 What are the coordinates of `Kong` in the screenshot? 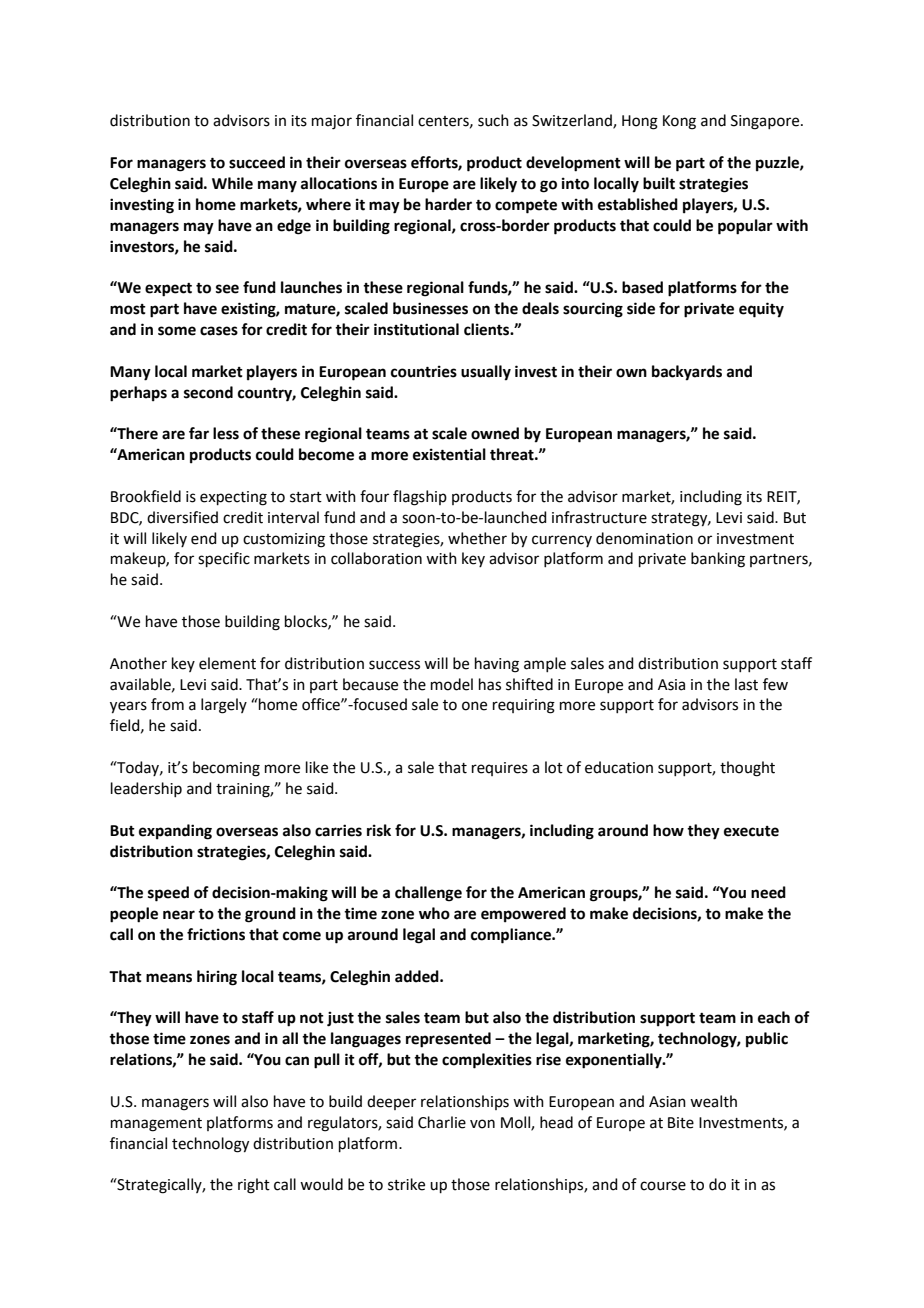 It's located at (679, 122).
